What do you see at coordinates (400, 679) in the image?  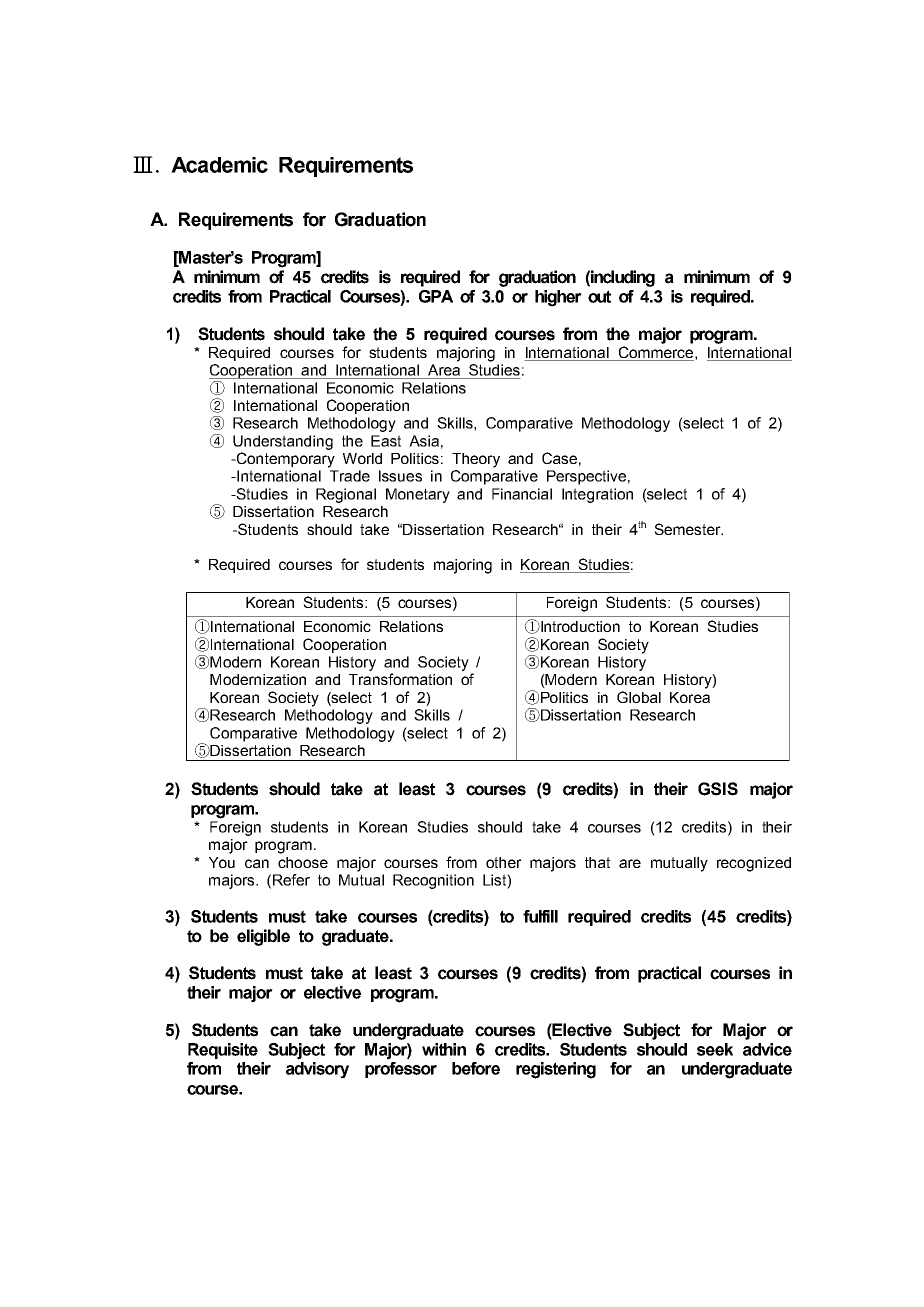 I see `Transformation` at bounding box center [400, 679].
